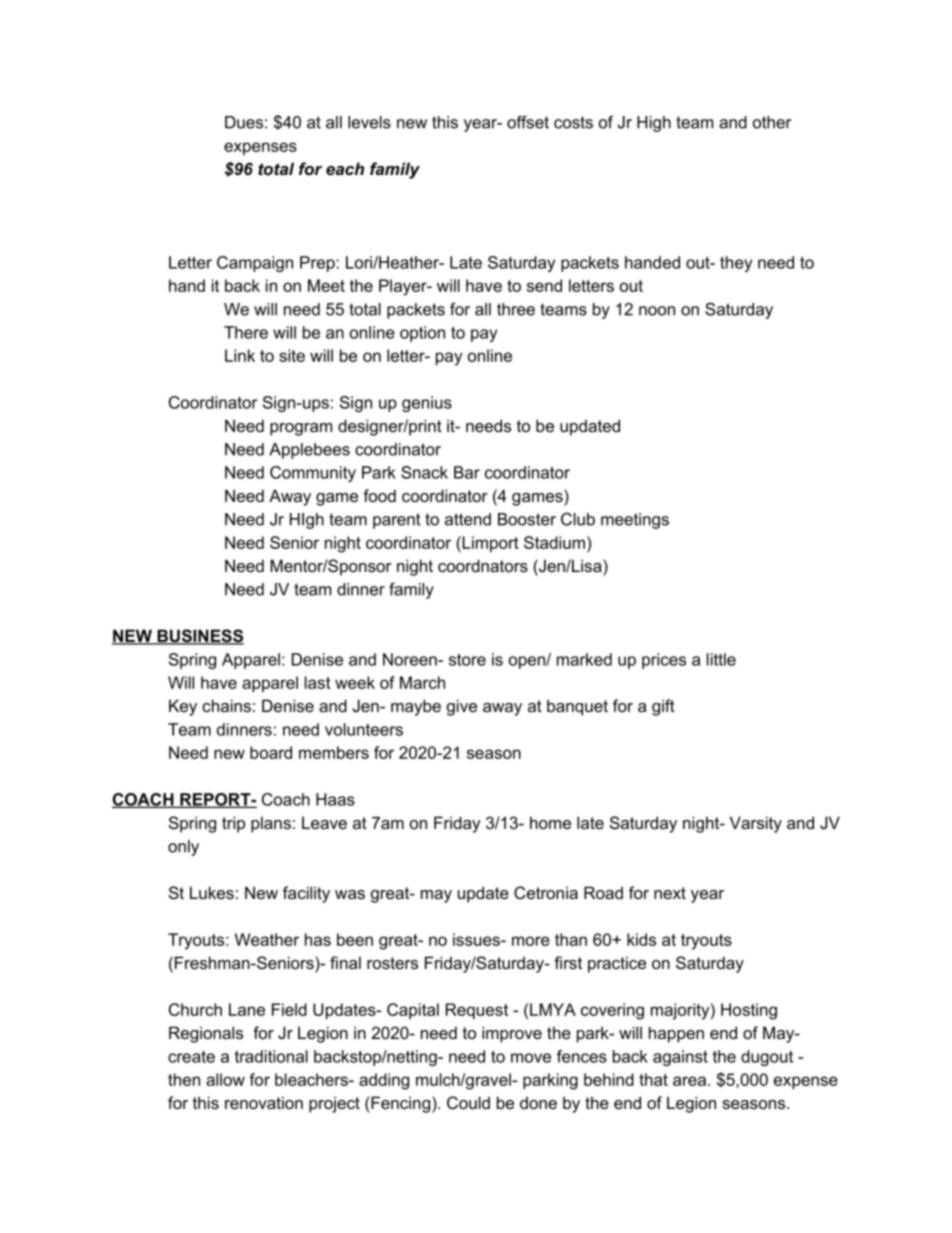 Image resolution: width=952 pixels, height=1233 pixels. Describe the element at coordinates (657, 311) in the document. I see `noon` at that location.
